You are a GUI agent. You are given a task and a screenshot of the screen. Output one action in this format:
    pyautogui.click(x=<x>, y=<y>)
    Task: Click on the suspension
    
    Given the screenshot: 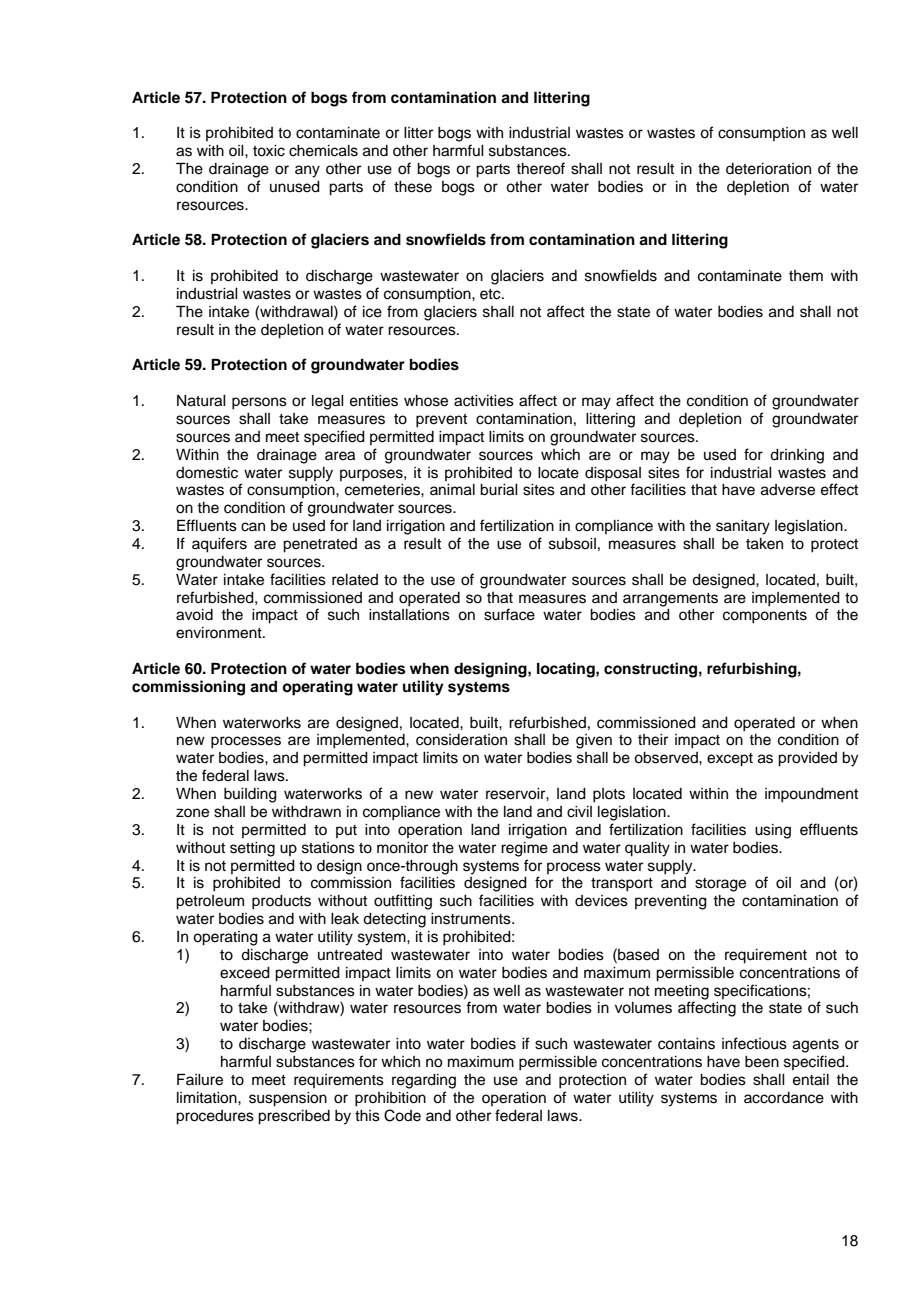 What is the action you would take?
    pyautogui.click(x=288, y=1099)
